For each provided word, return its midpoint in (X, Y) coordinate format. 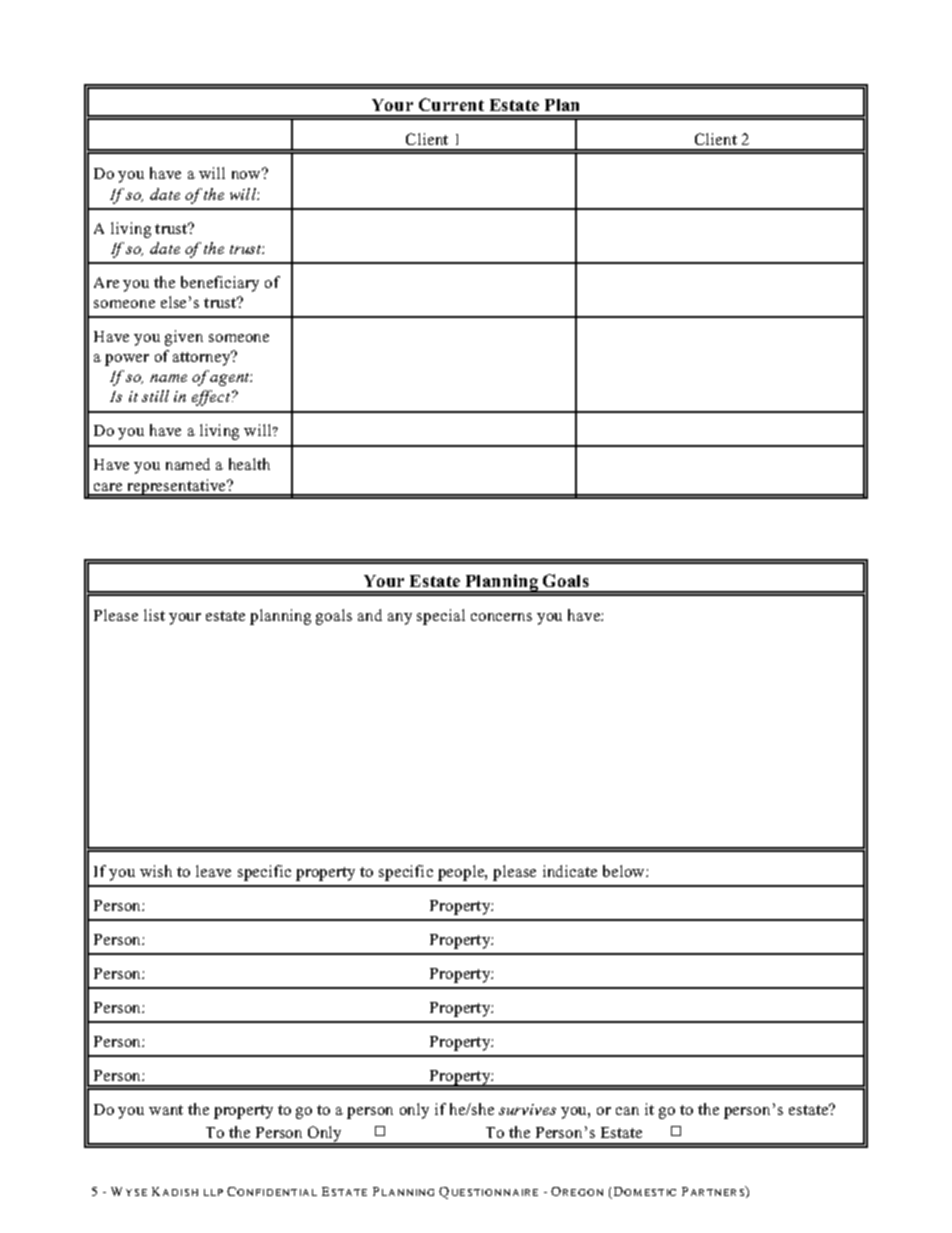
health (249, 464)
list (154, 615)
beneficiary (220, 284)
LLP (213, 1192)
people (462, 873)
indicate (570, 871)
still (155, 396)
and (370, 615)
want (166, 1110)
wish (156, 871)
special (441, 617)
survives (527, 1109)
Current (451, 104)
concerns (501, 617)
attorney (203, 358)
